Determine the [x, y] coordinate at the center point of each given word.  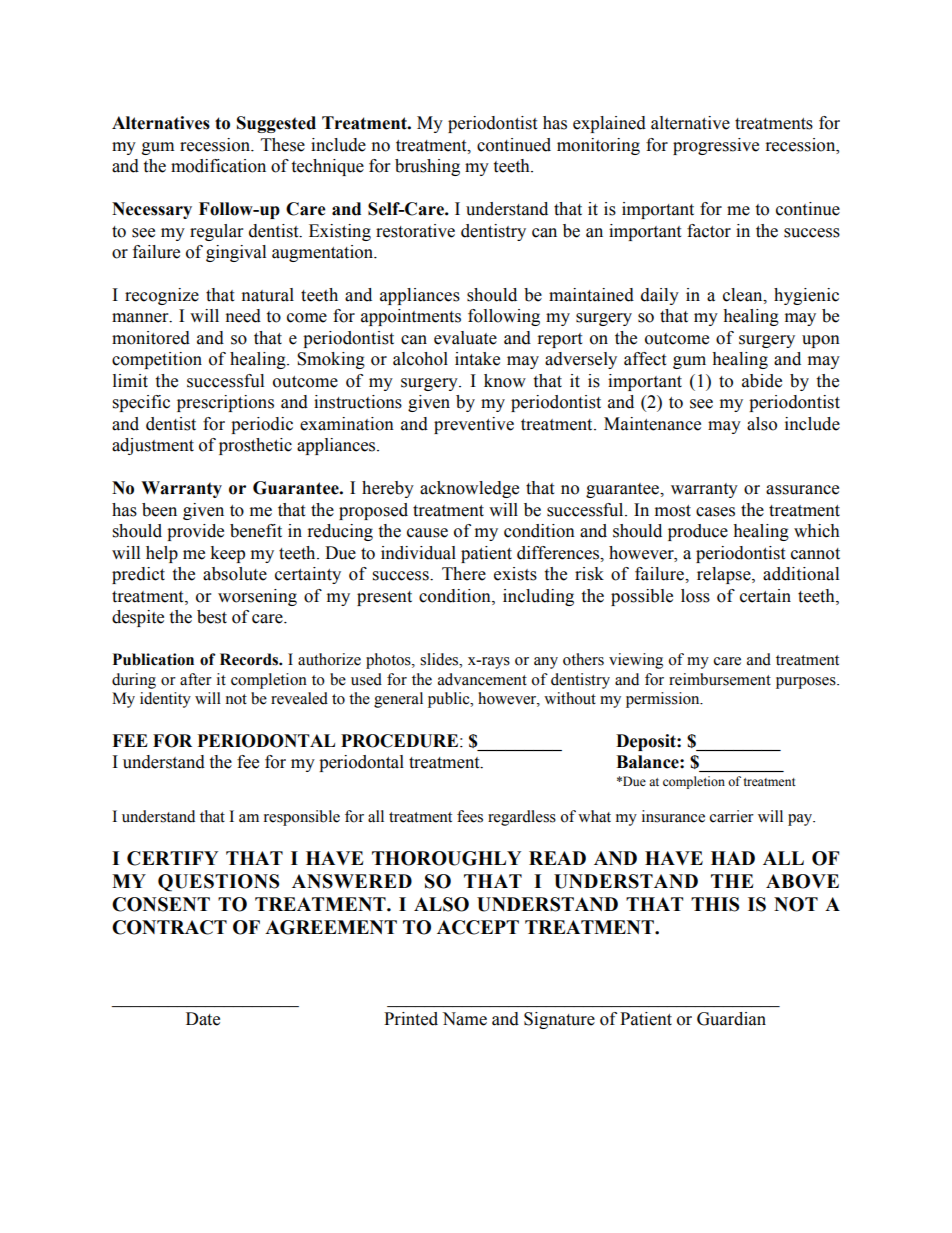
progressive [716, 146]
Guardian [731, 1019]
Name [464, 1019]
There [464, 574]
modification [218, 166]
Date [203, 1019]
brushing [427, 167]
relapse [725, 575]
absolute [235, 574]
